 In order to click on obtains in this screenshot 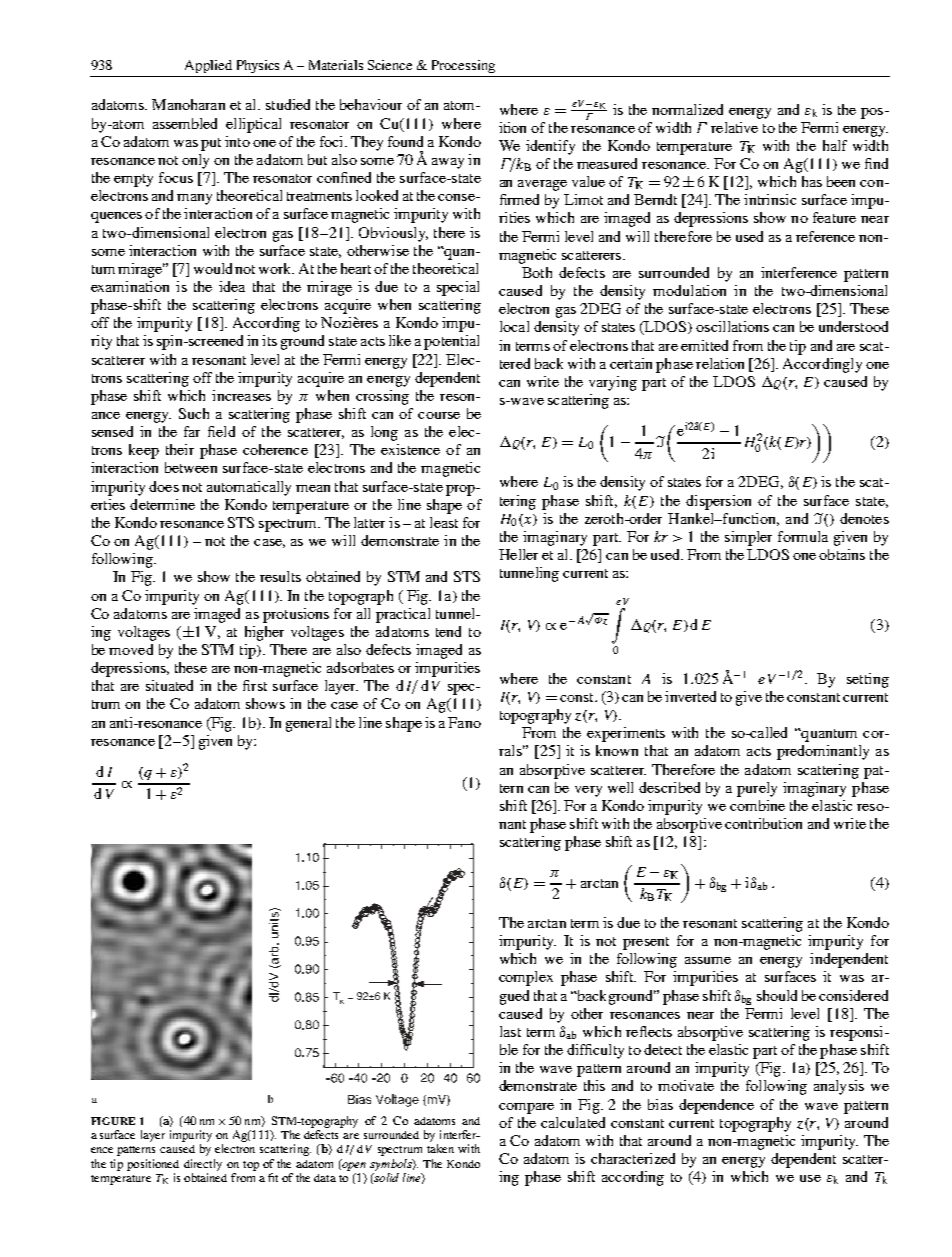, I will do `click(842, 554)`.
